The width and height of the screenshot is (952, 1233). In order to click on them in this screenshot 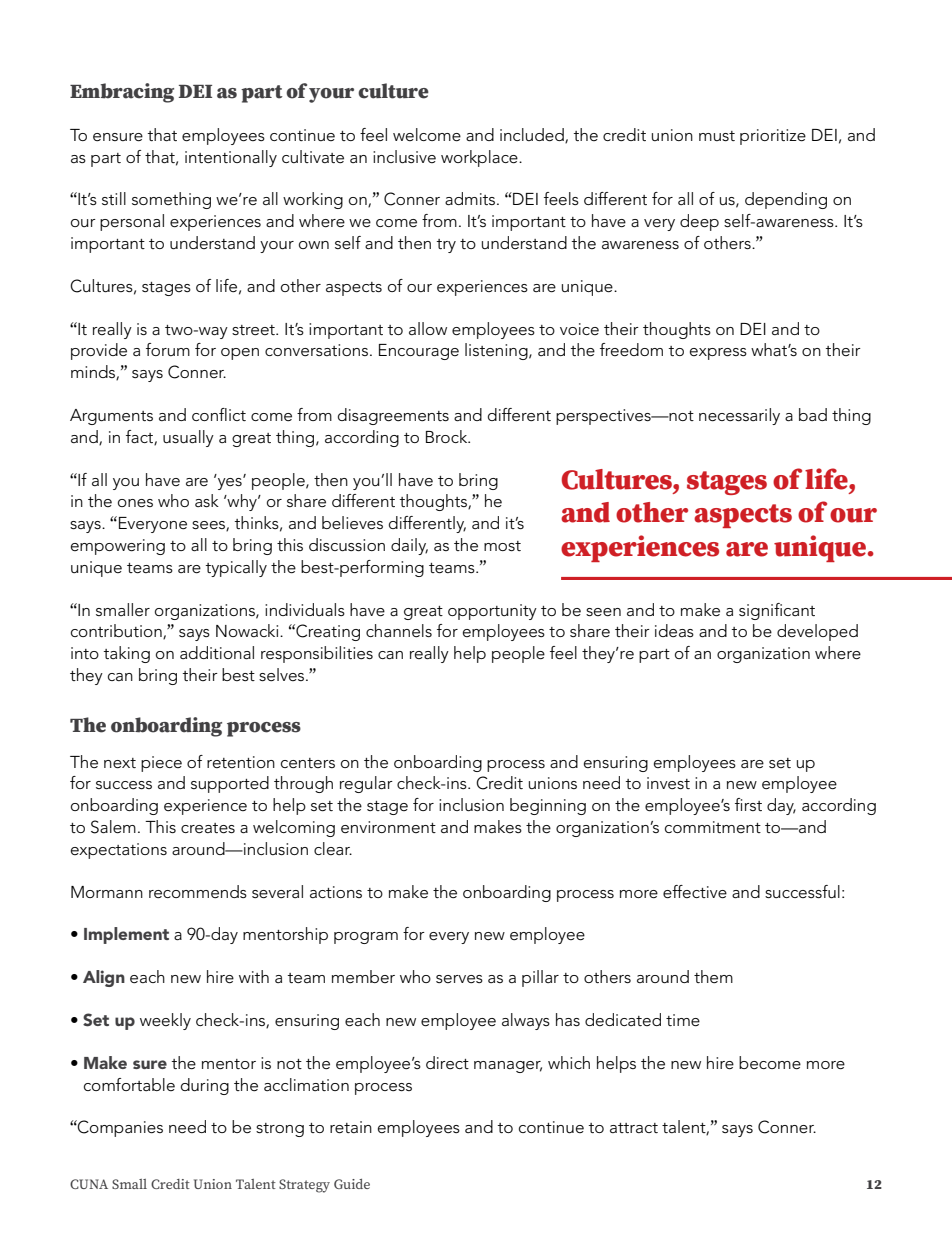, I will do `click(713, 976)`.
